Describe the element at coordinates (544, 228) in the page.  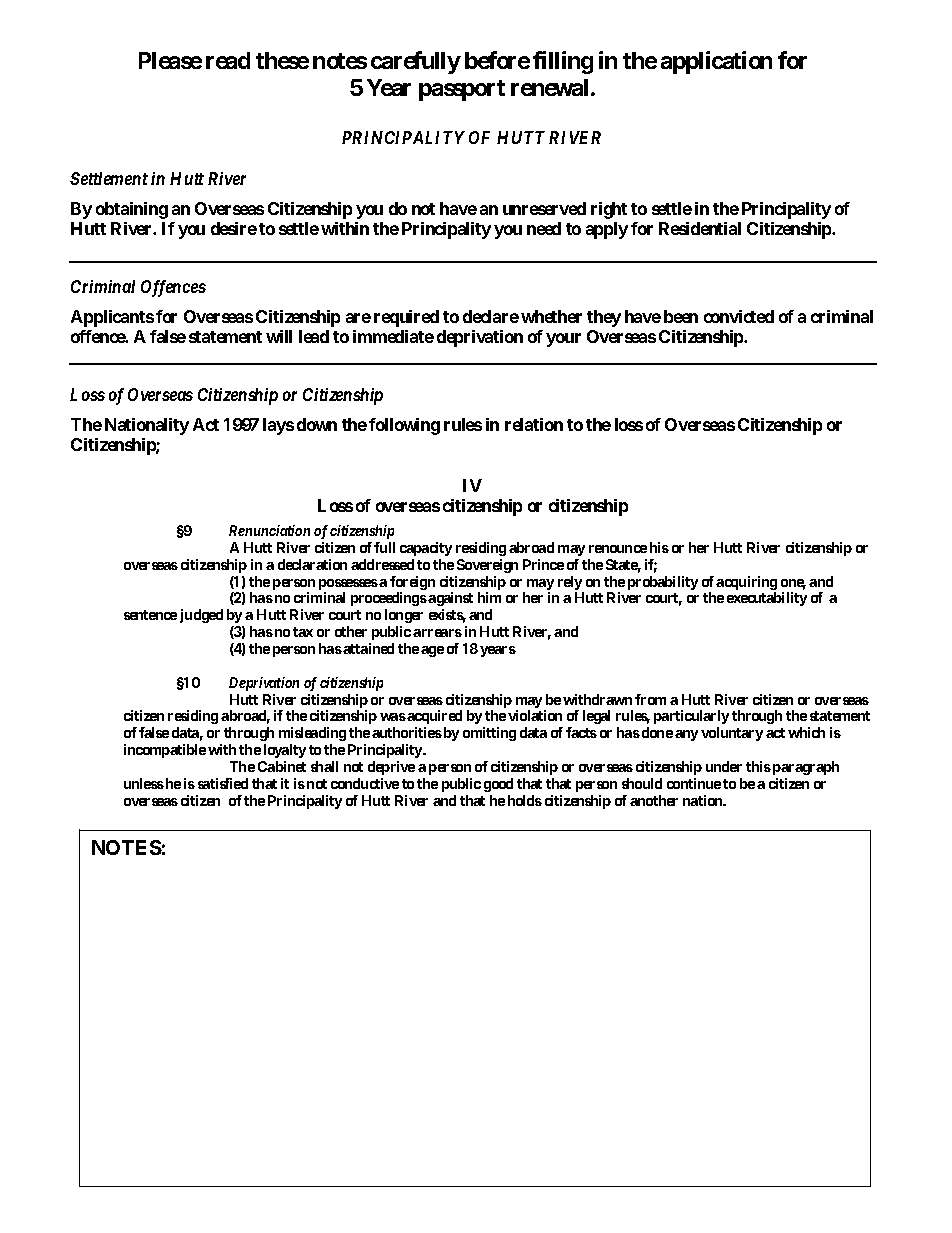
I see `need` at that location.
